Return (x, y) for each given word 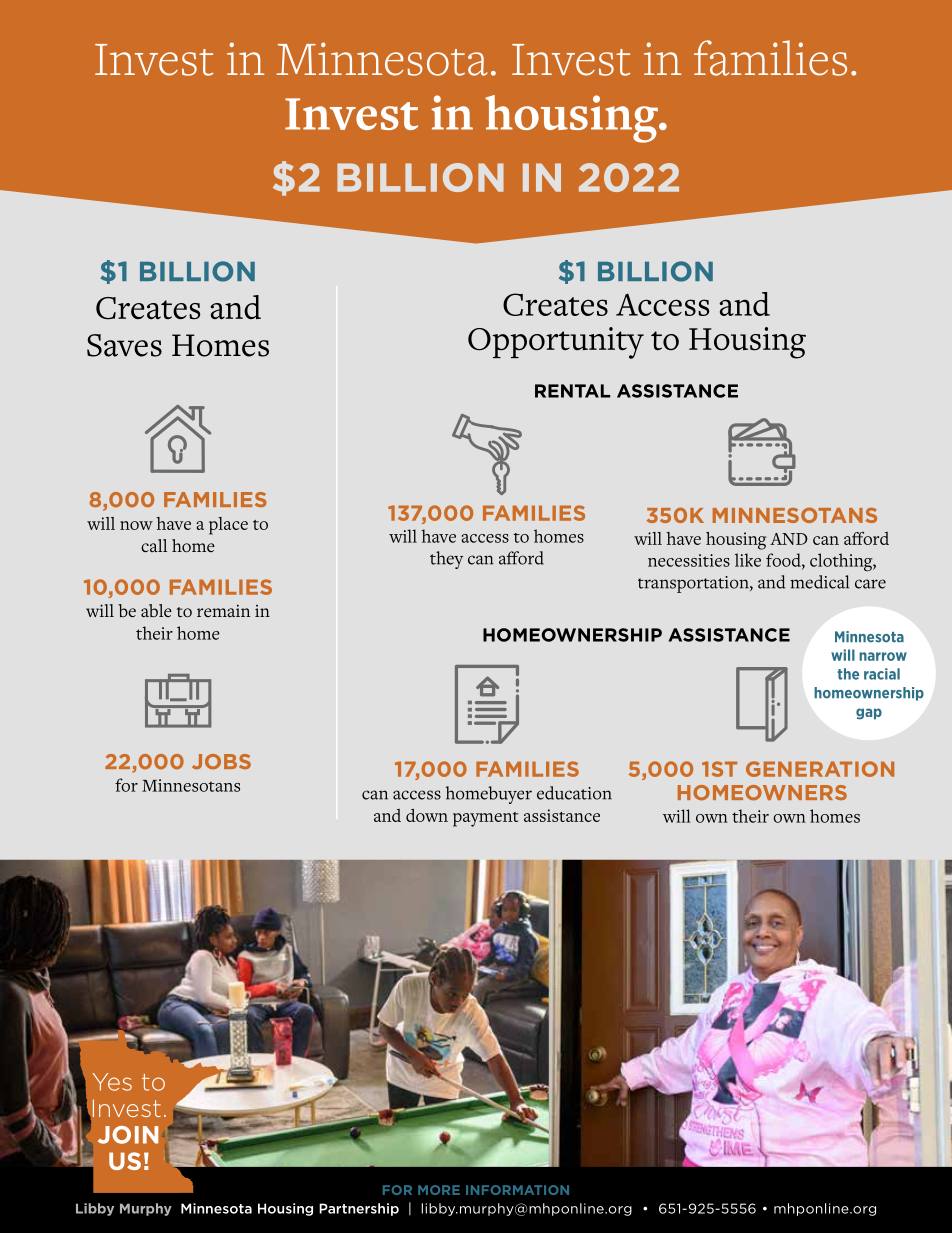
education (574, 793)
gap (869, 714)
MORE (439, 1190)
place (228, 526)
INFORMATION (517, 1190)
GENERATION (820, 769)
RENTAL (572, 391)
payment (486, 819)
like (748, 560)
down (427, 815)
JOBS (221, 762)
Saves (124, 345)
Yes (112, 1082)
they (446, 560)
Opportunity (556, 343)
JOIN (128, 1135)
